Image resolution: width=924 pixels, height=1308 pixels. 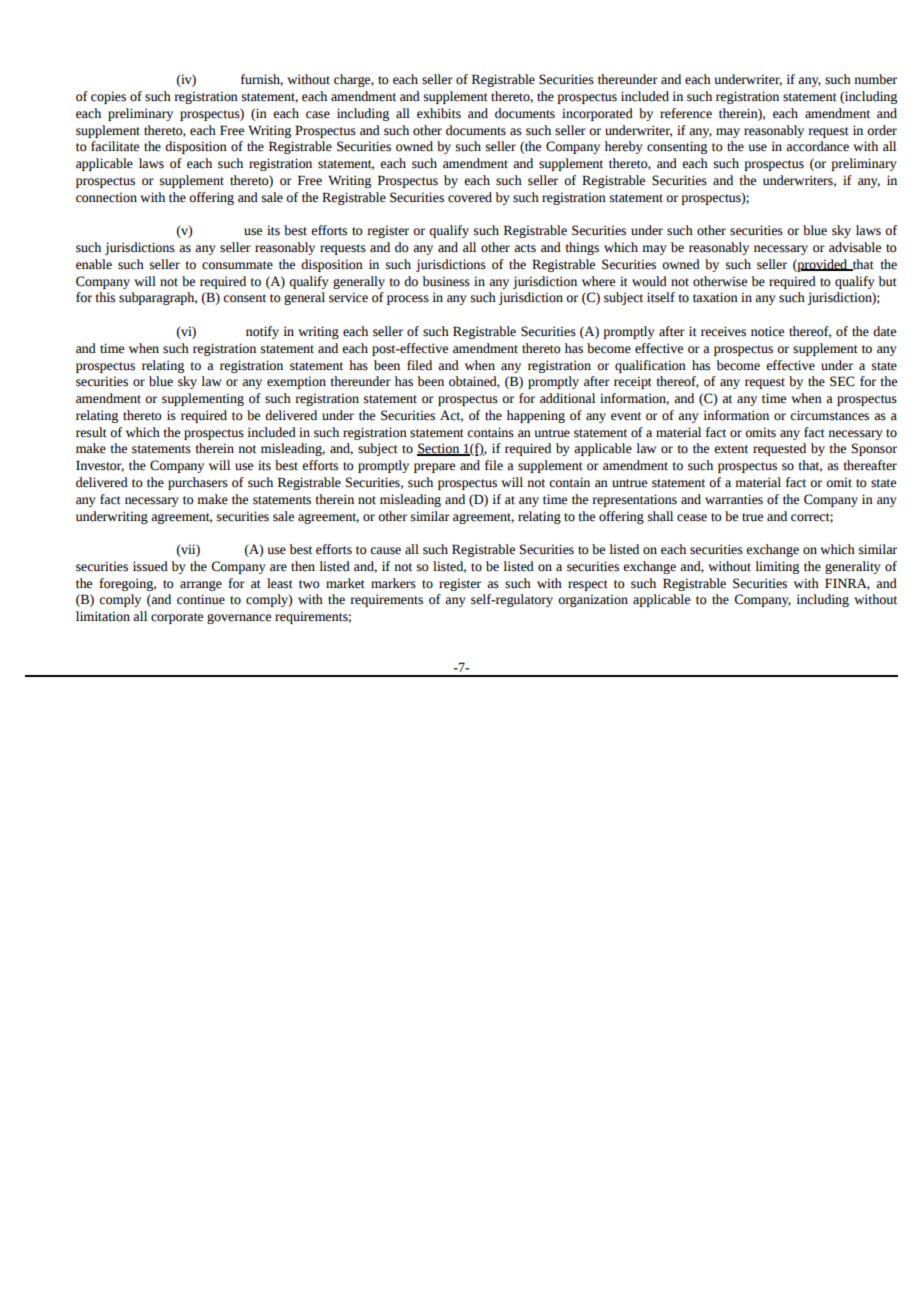 What do you see at coordinates (767, 331) in the page?
I see `notice` at bounding box center [767, 331].
